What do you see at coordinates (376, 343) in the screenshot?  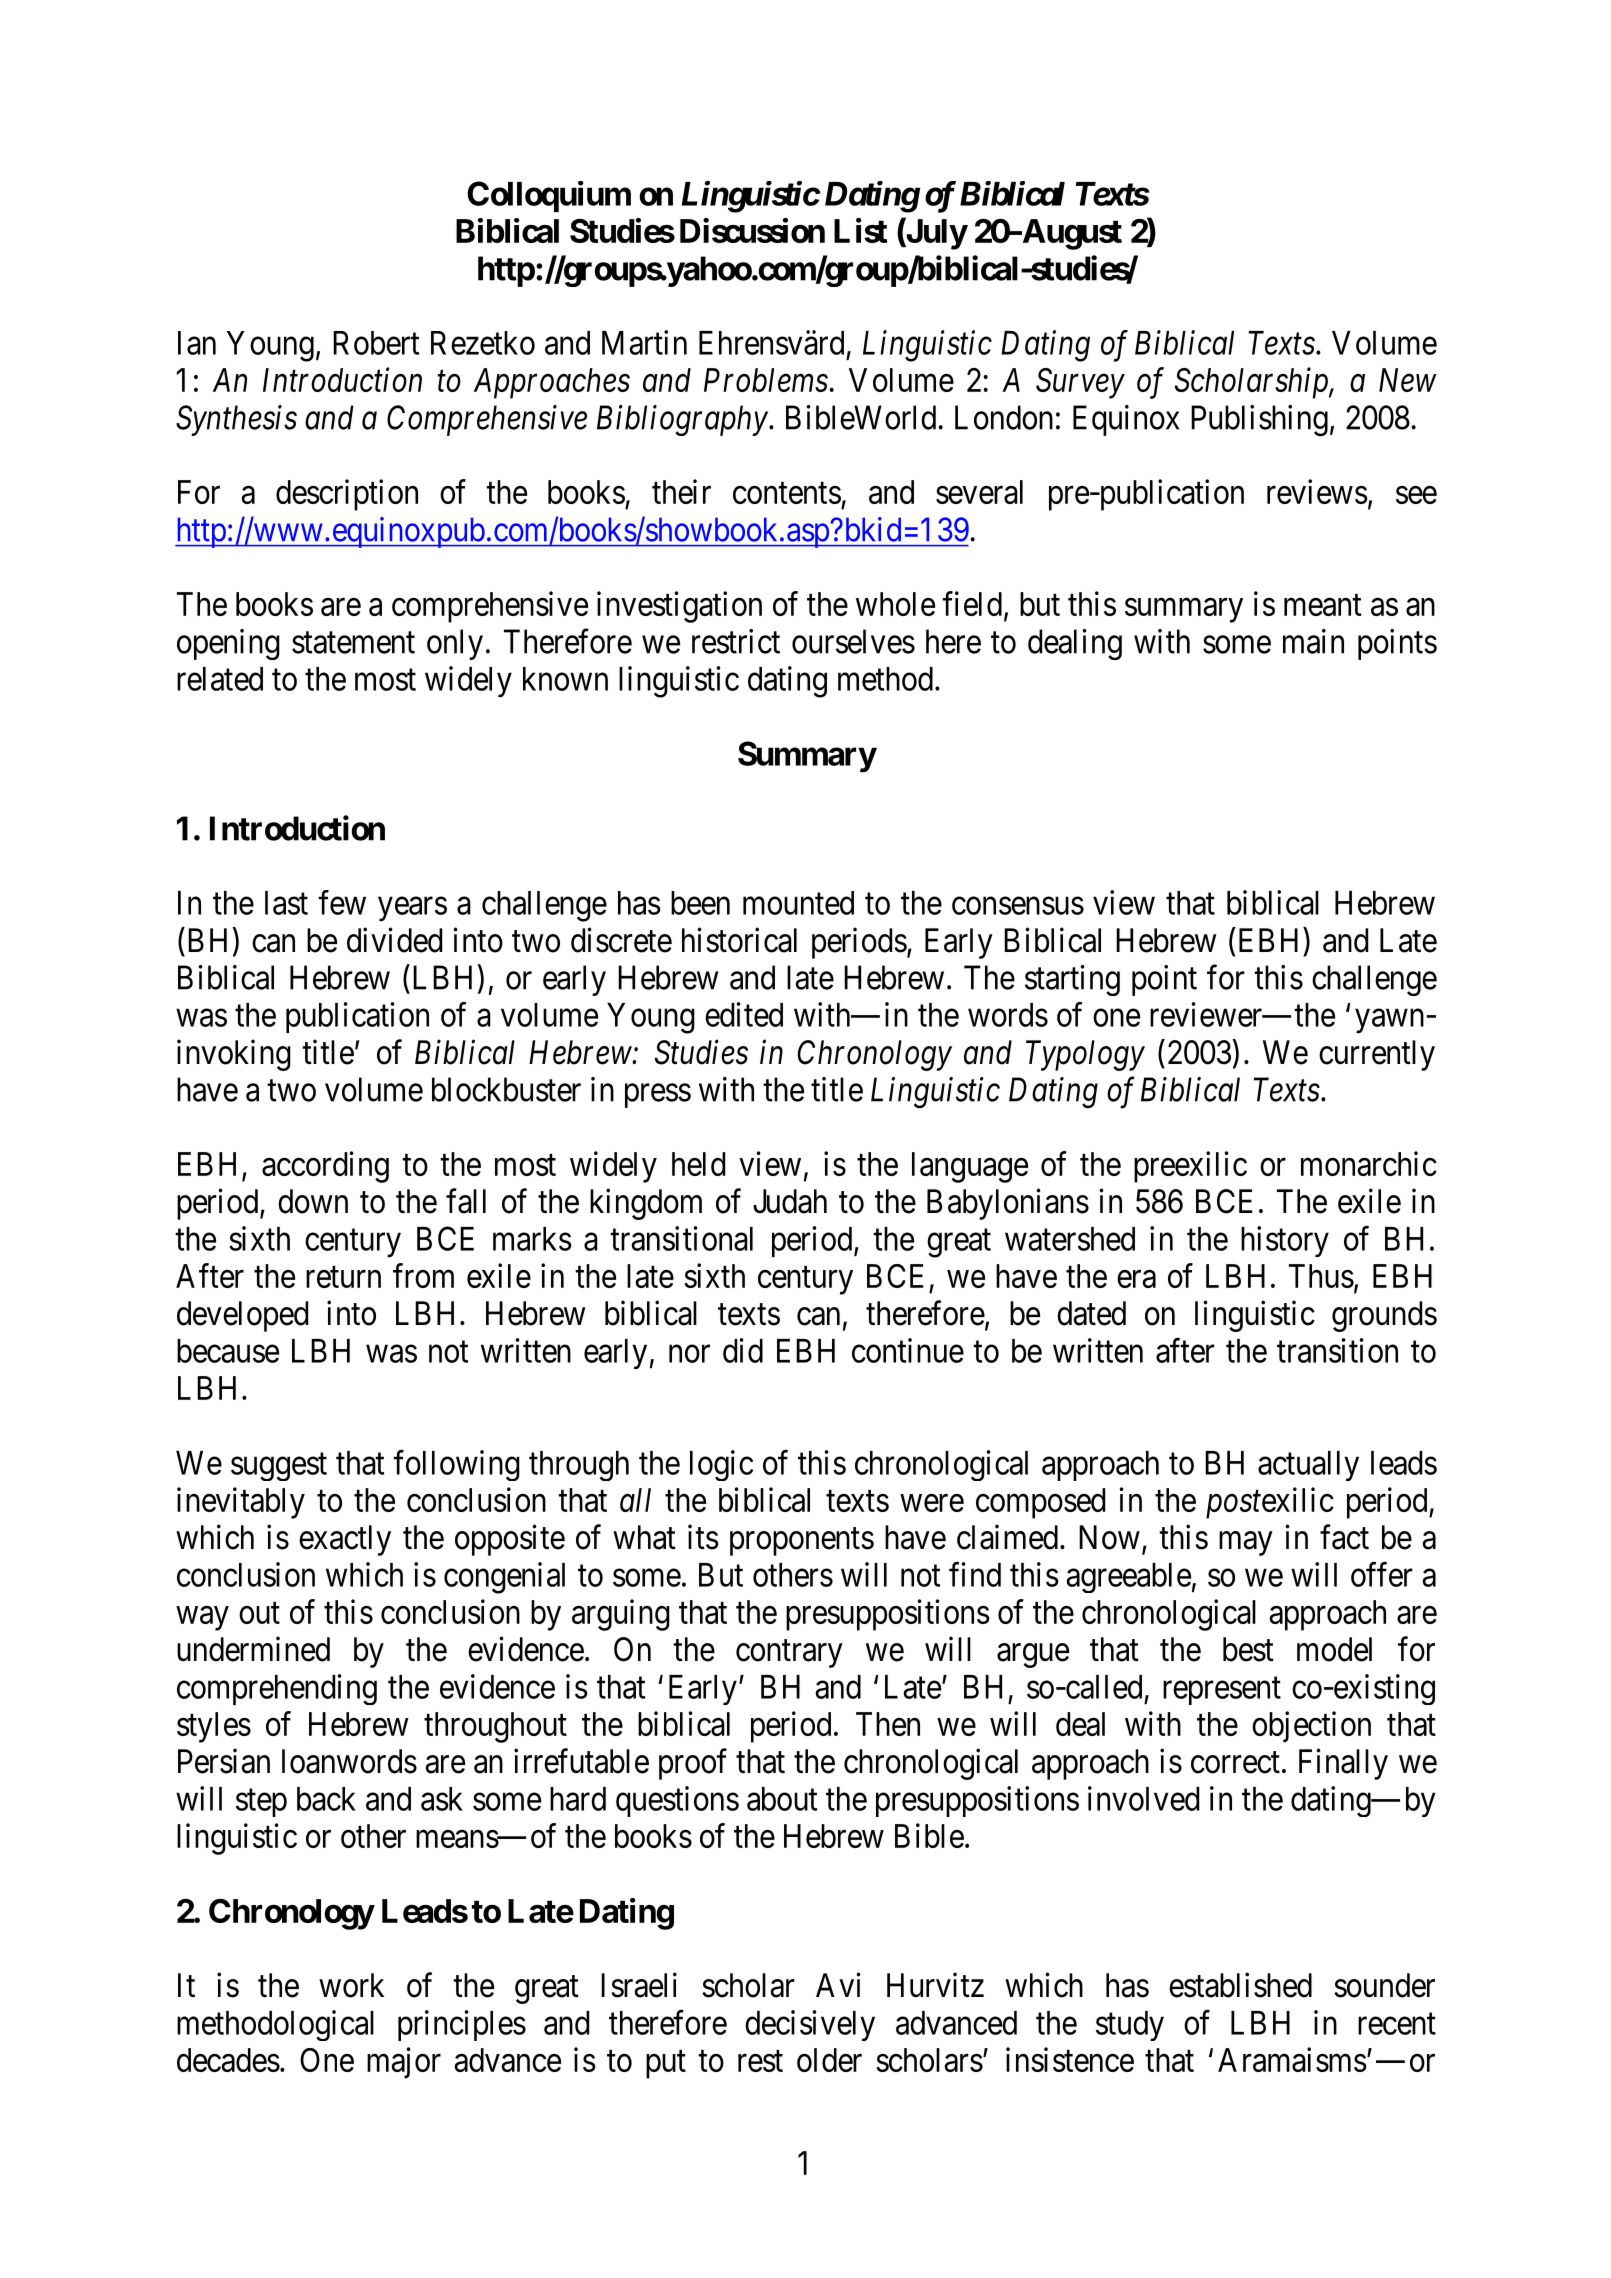 I see `Robert` at bounding box center [376, 343].
